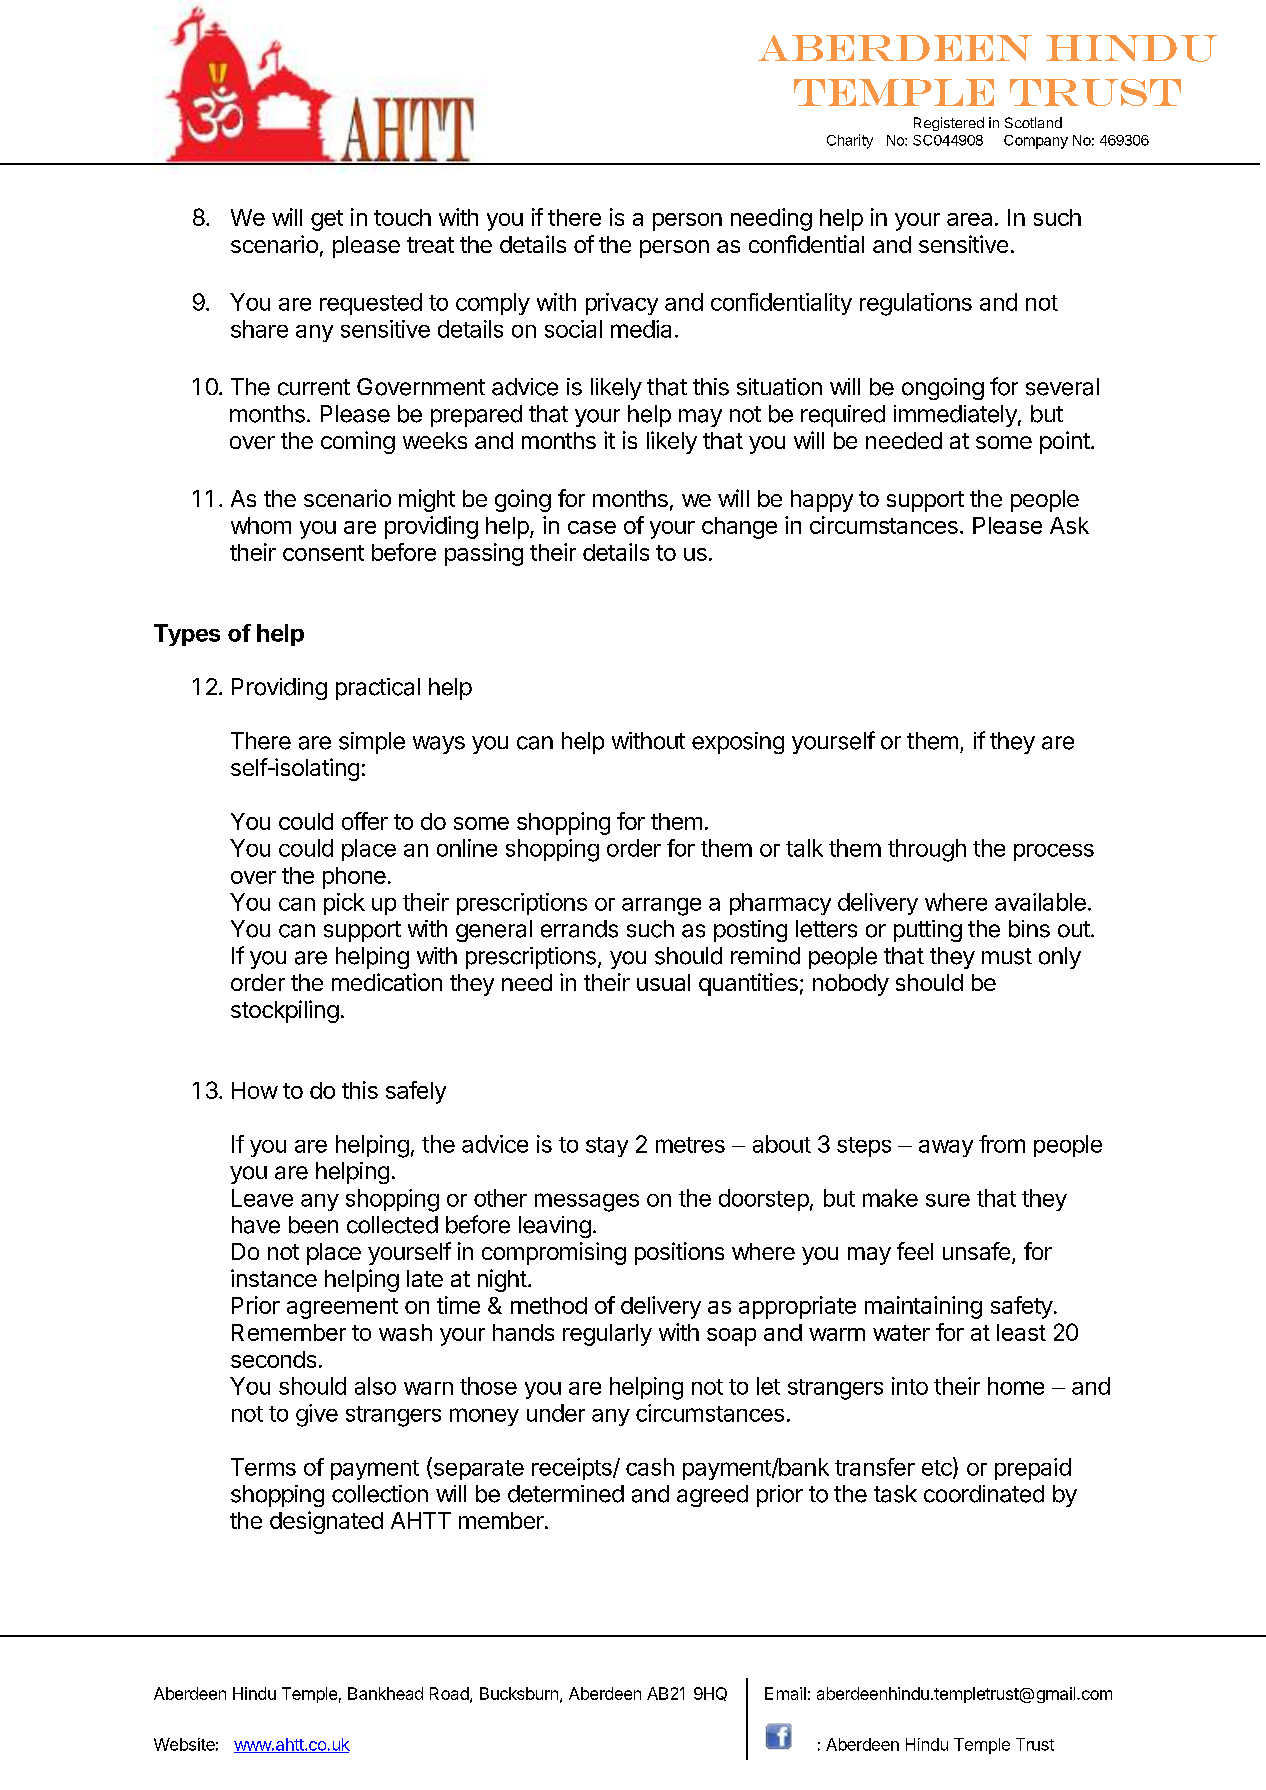 This image has height=1790, width=1266. I want to click on Email, so click(785, 1693).
